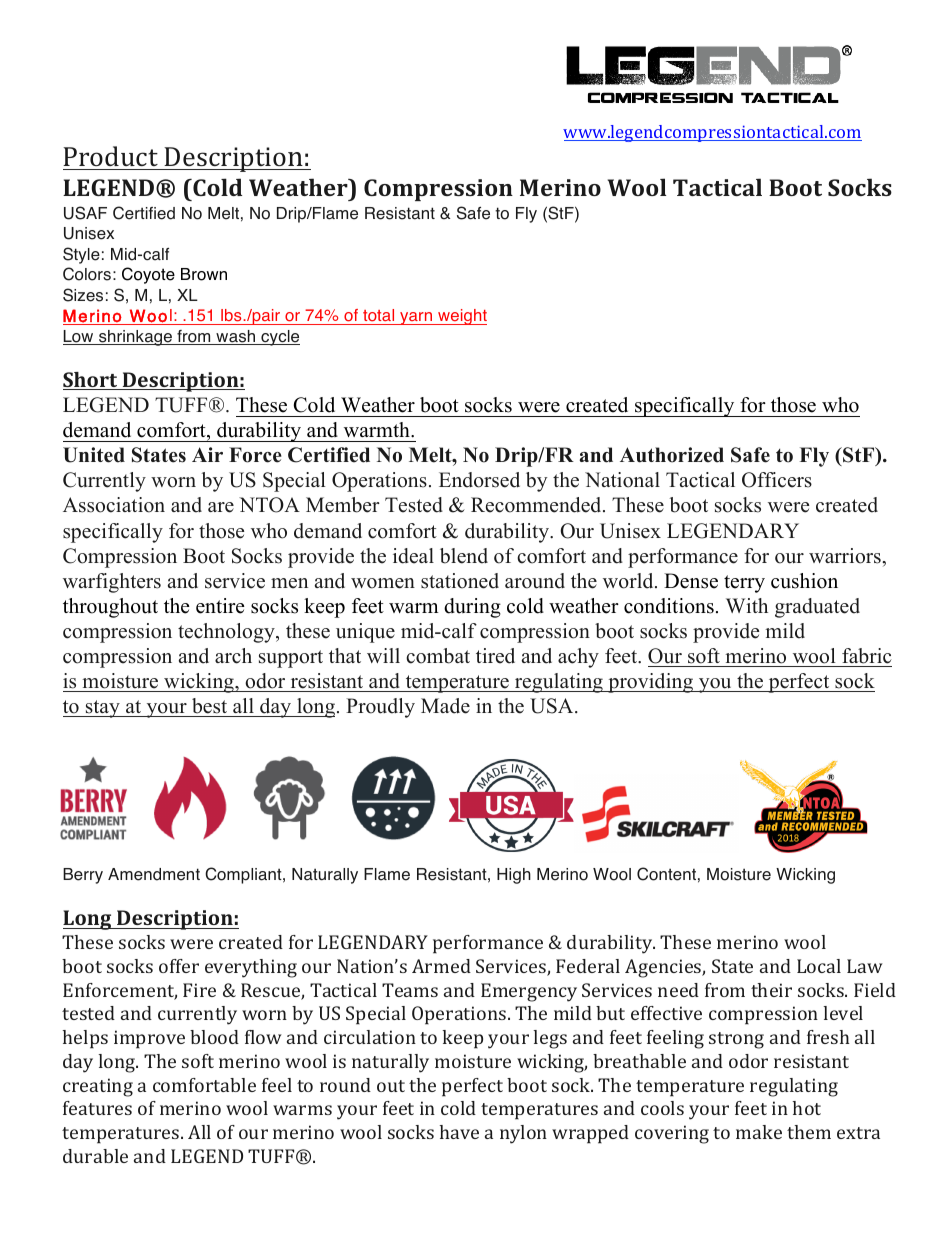 The height and width of the image is (1233, 952). Describe the element at coordinates (110, 156) in the image. I see `Product` at that location.
